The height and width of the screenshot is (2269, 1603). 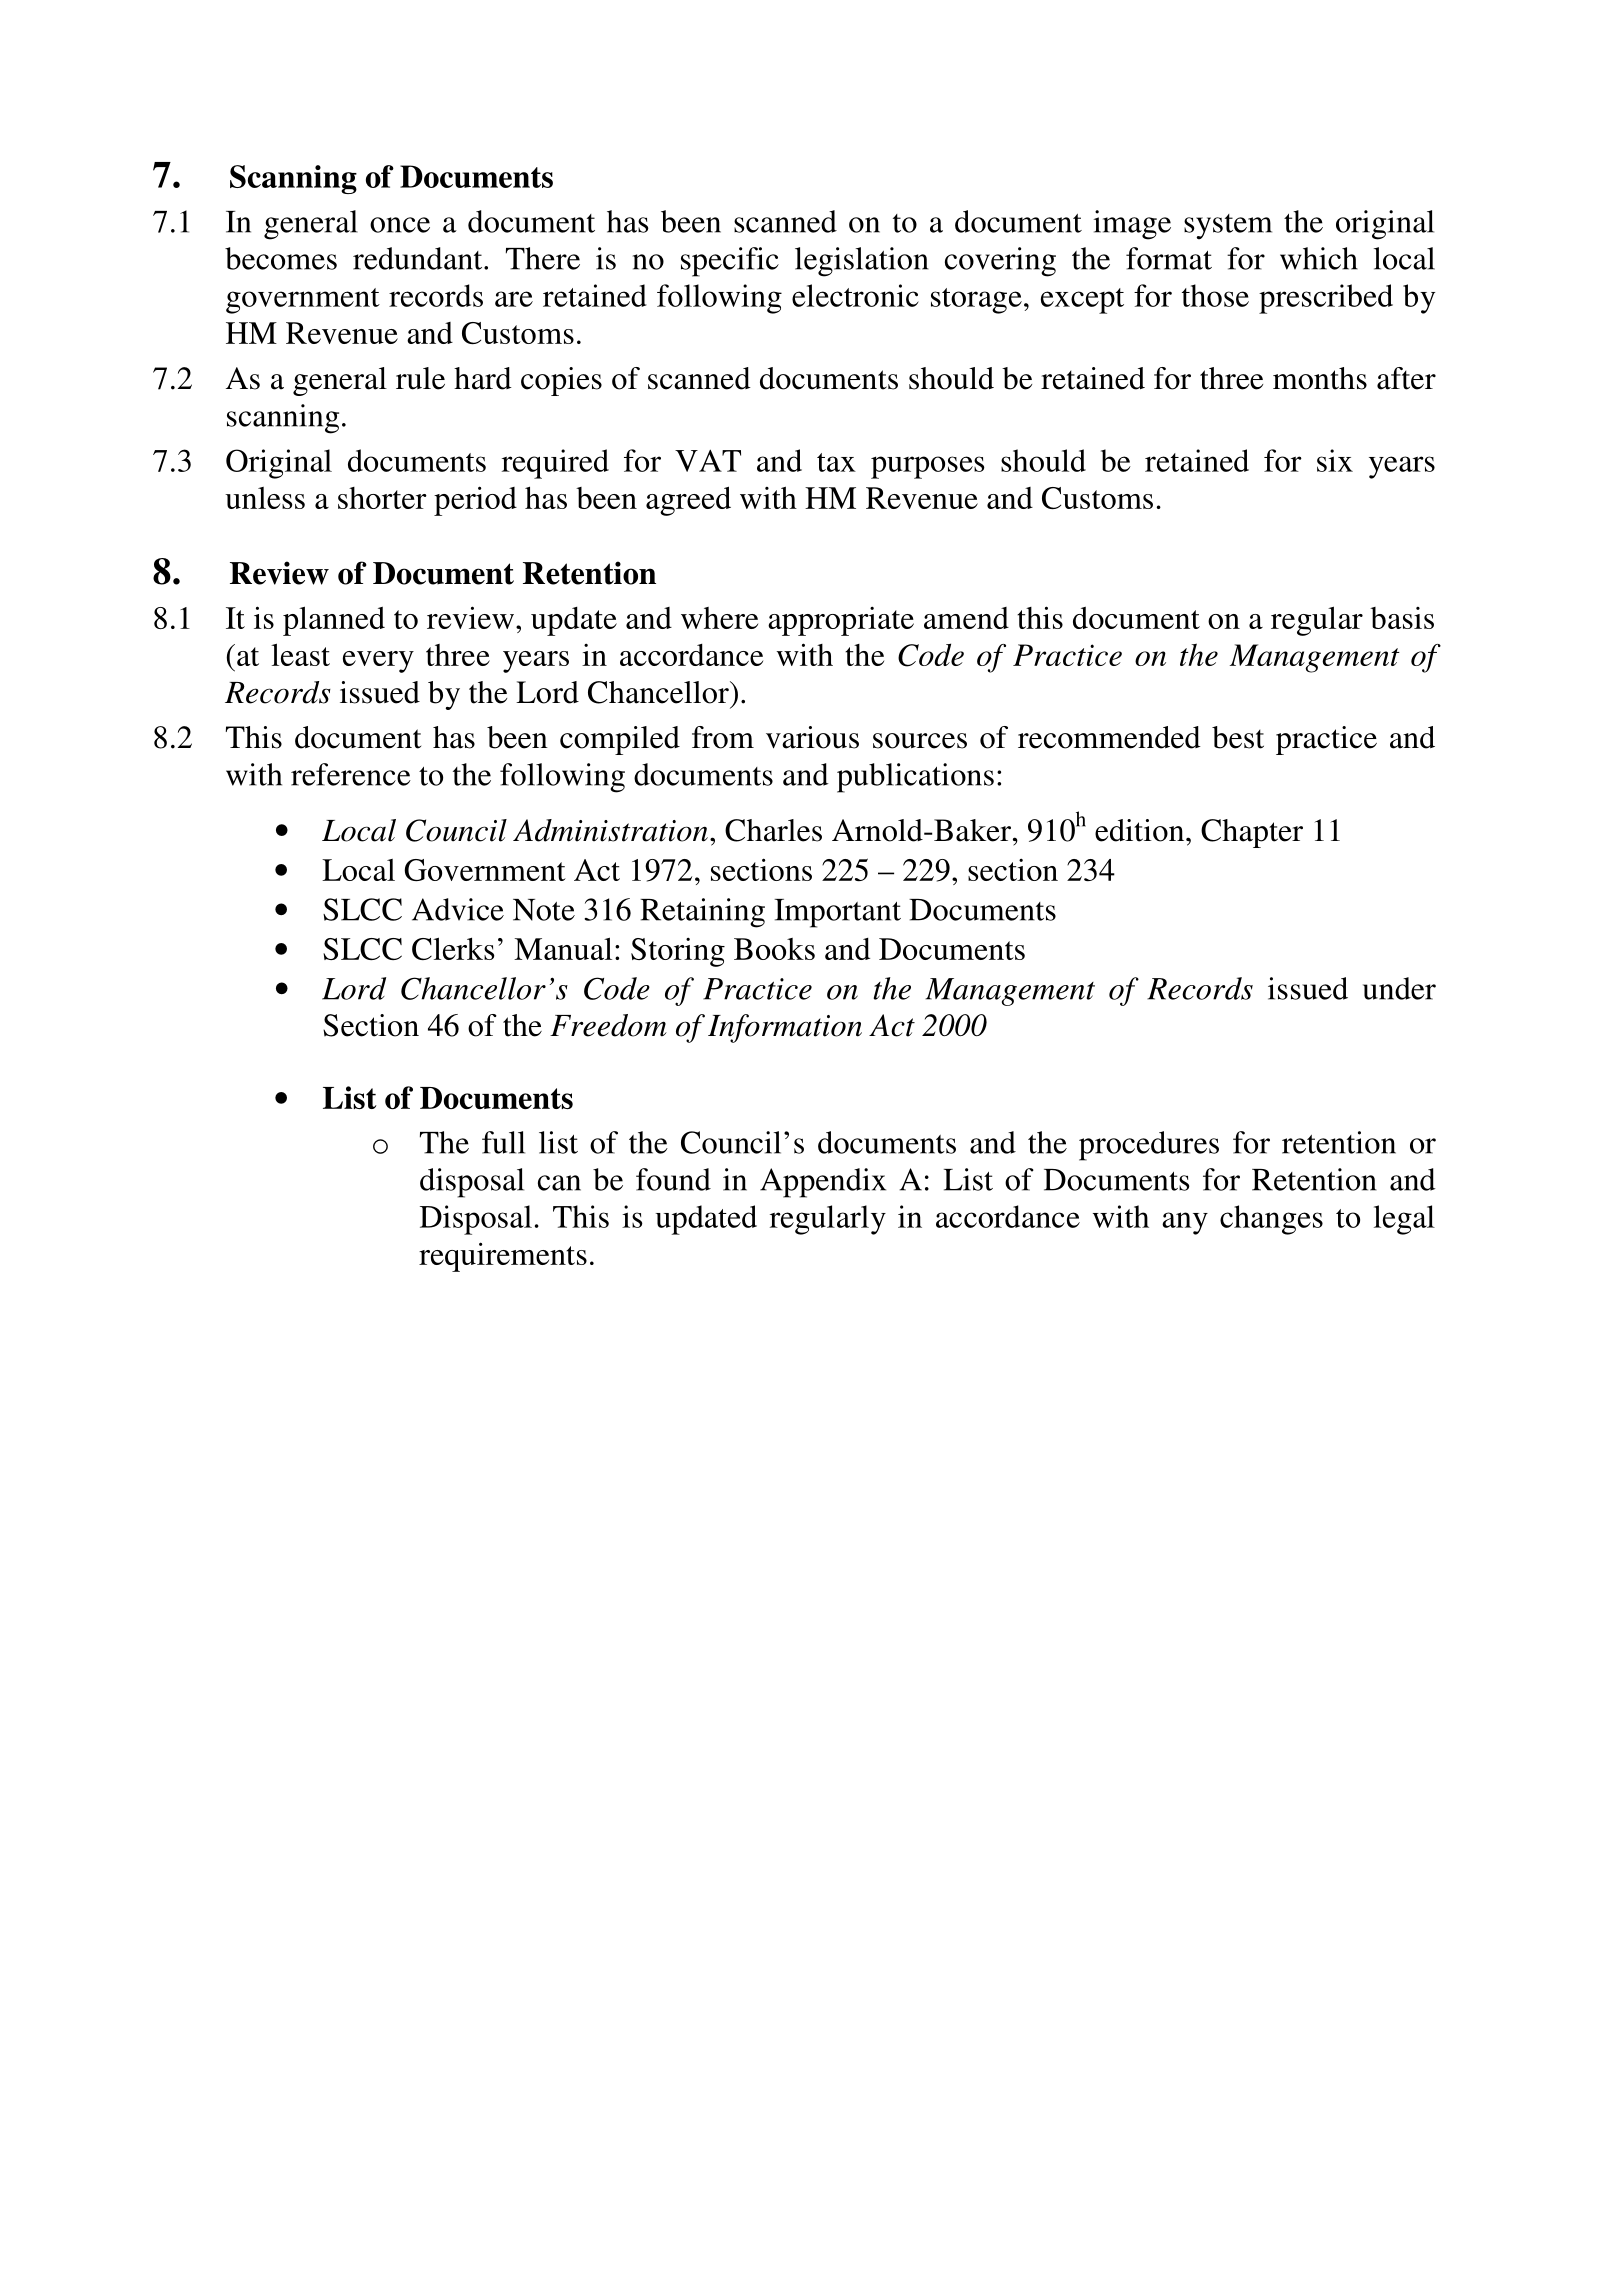 I want to click on legislation, so click(x=862, y=262).
